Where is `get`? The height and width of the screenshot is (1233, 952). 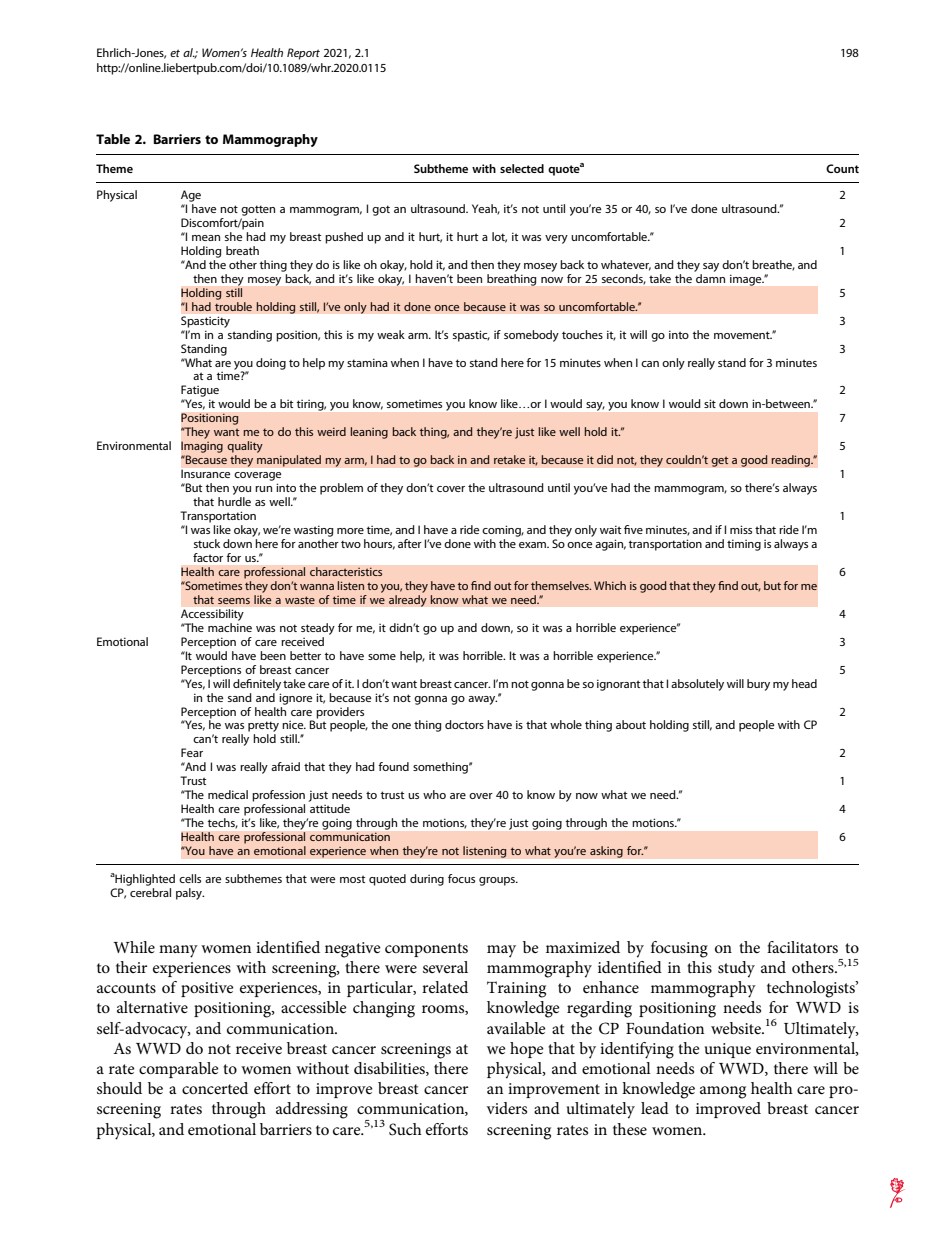 get is located at coordinates (720, 461).
